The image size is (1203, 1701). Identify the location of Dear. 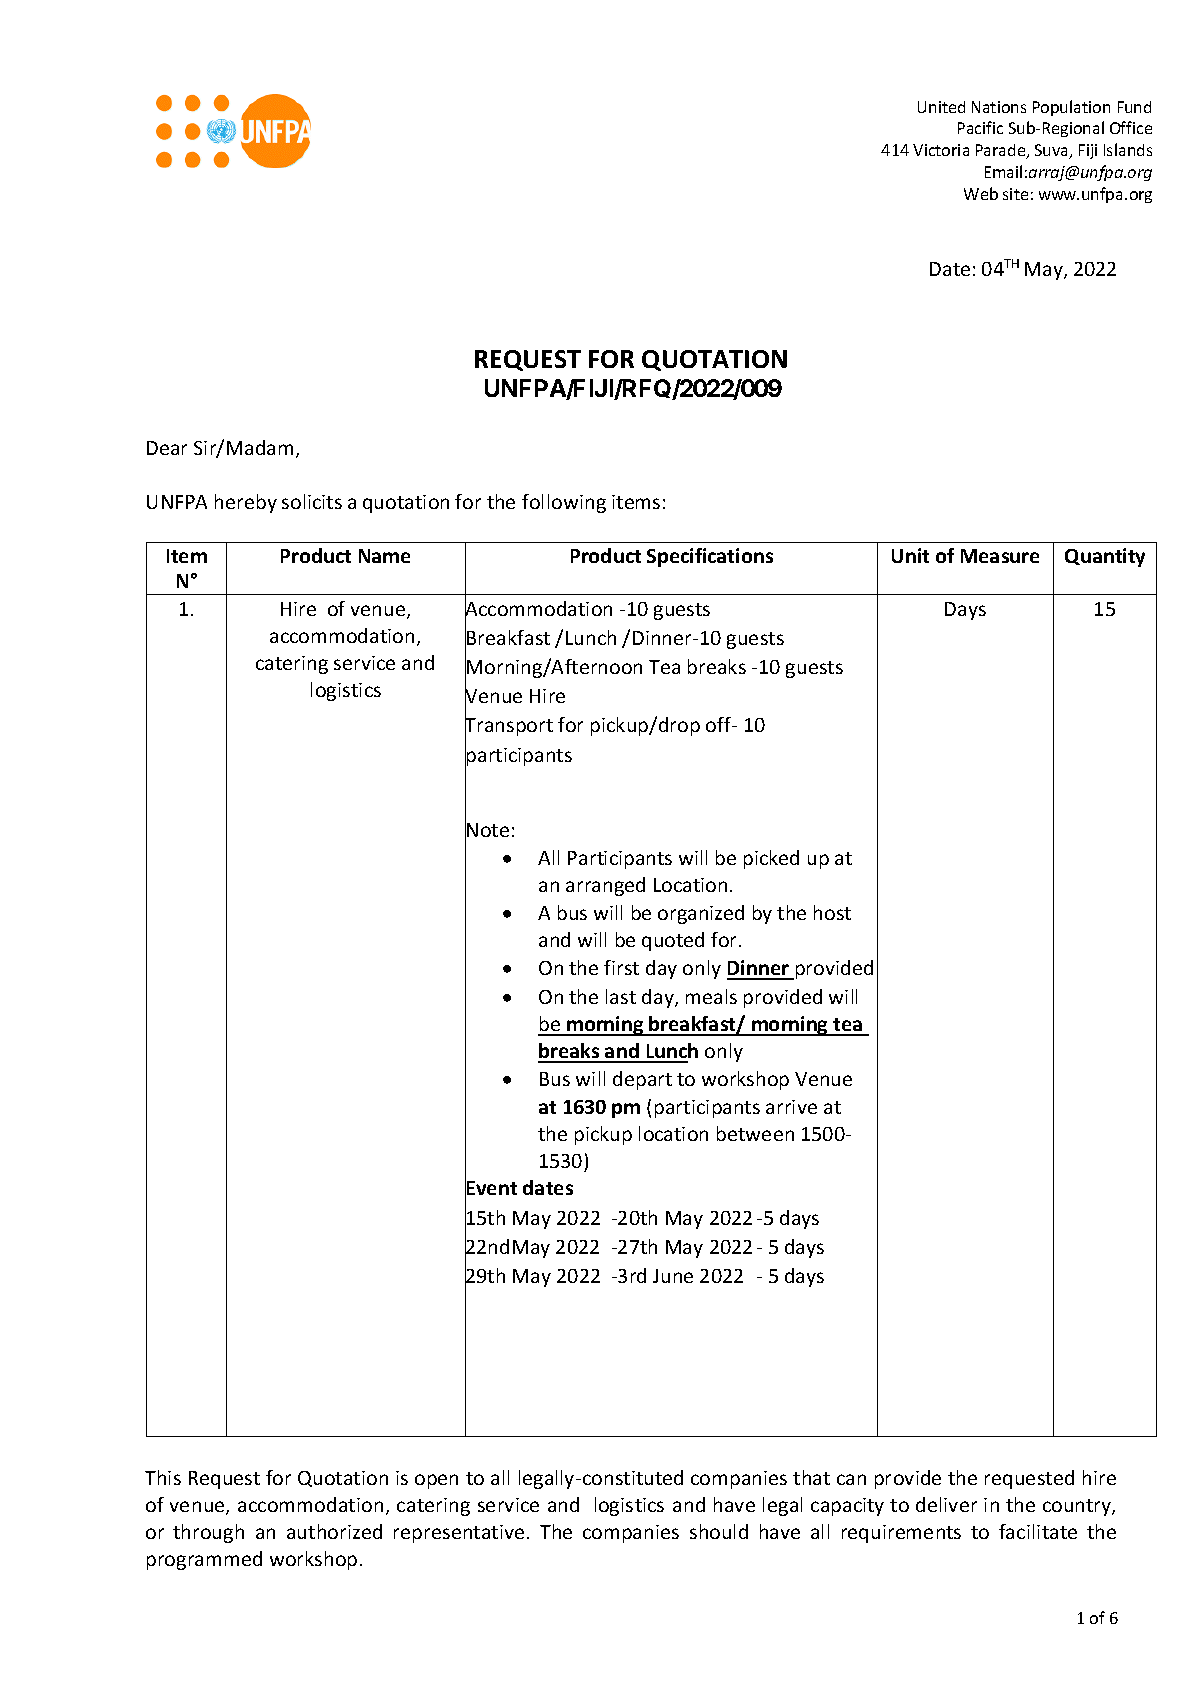
(167, 448).
